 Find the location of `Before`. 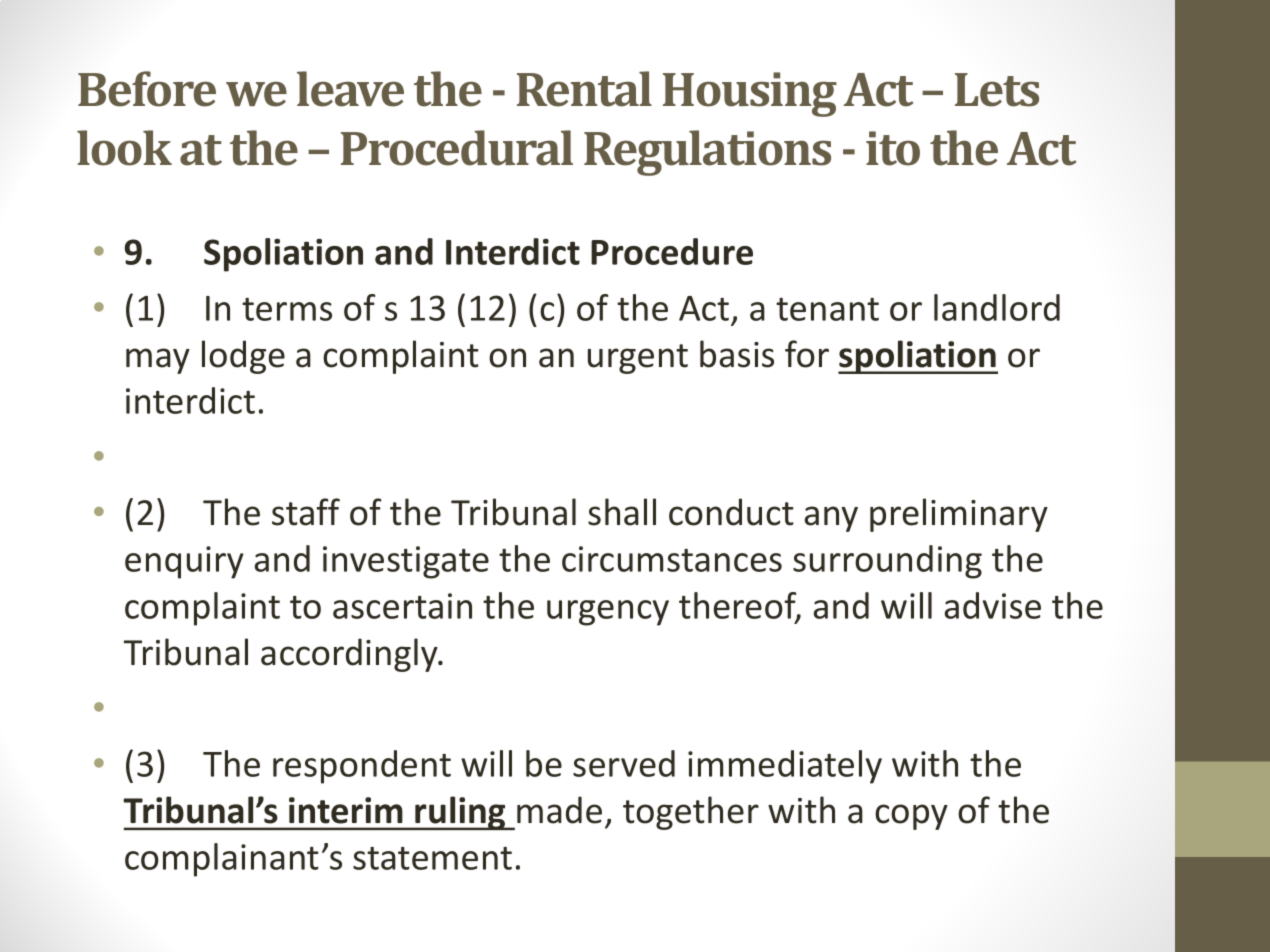

Before is located at coordinates (147, 89).
